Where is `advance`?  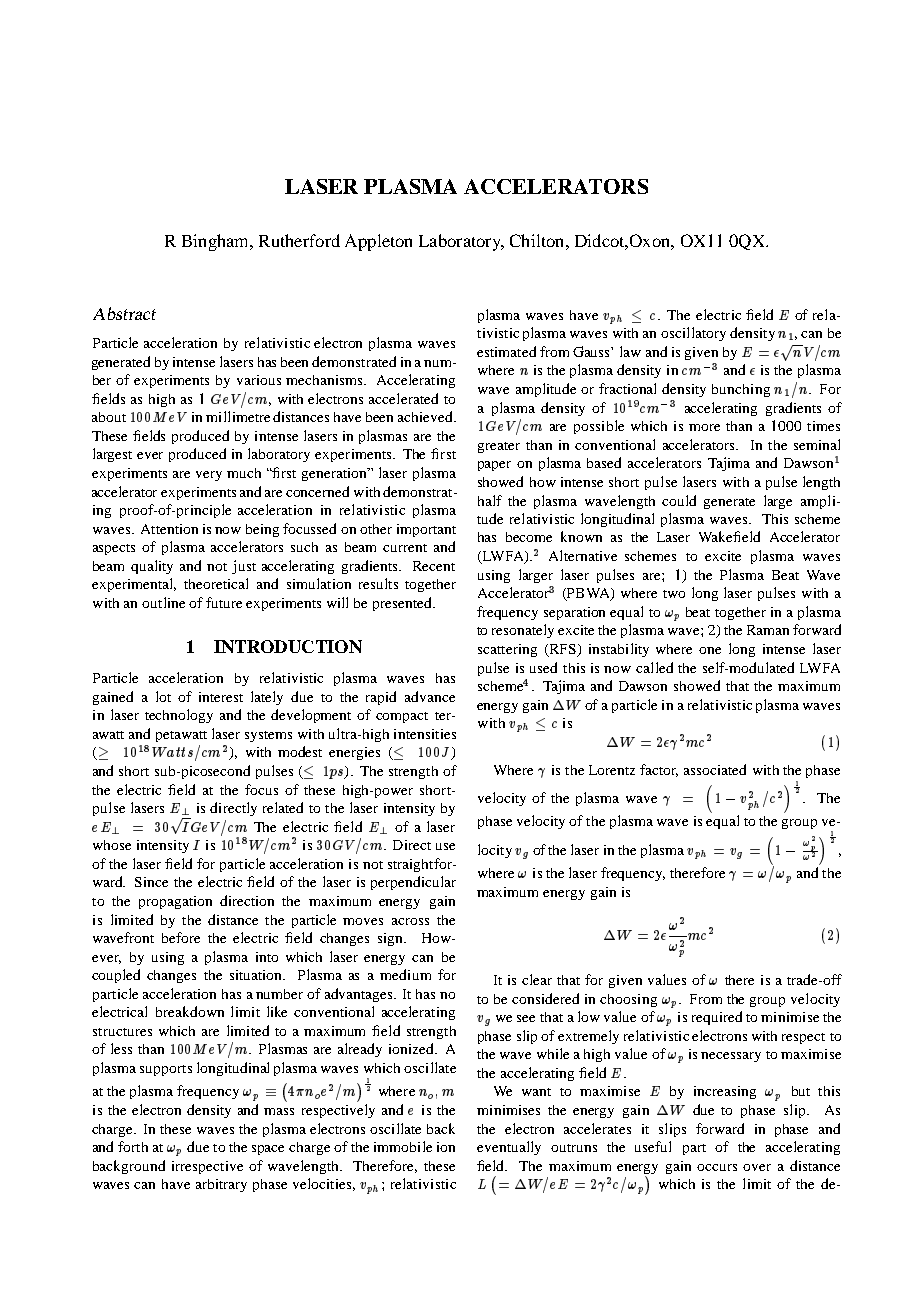
advance is located at coordinates (430, 696).
